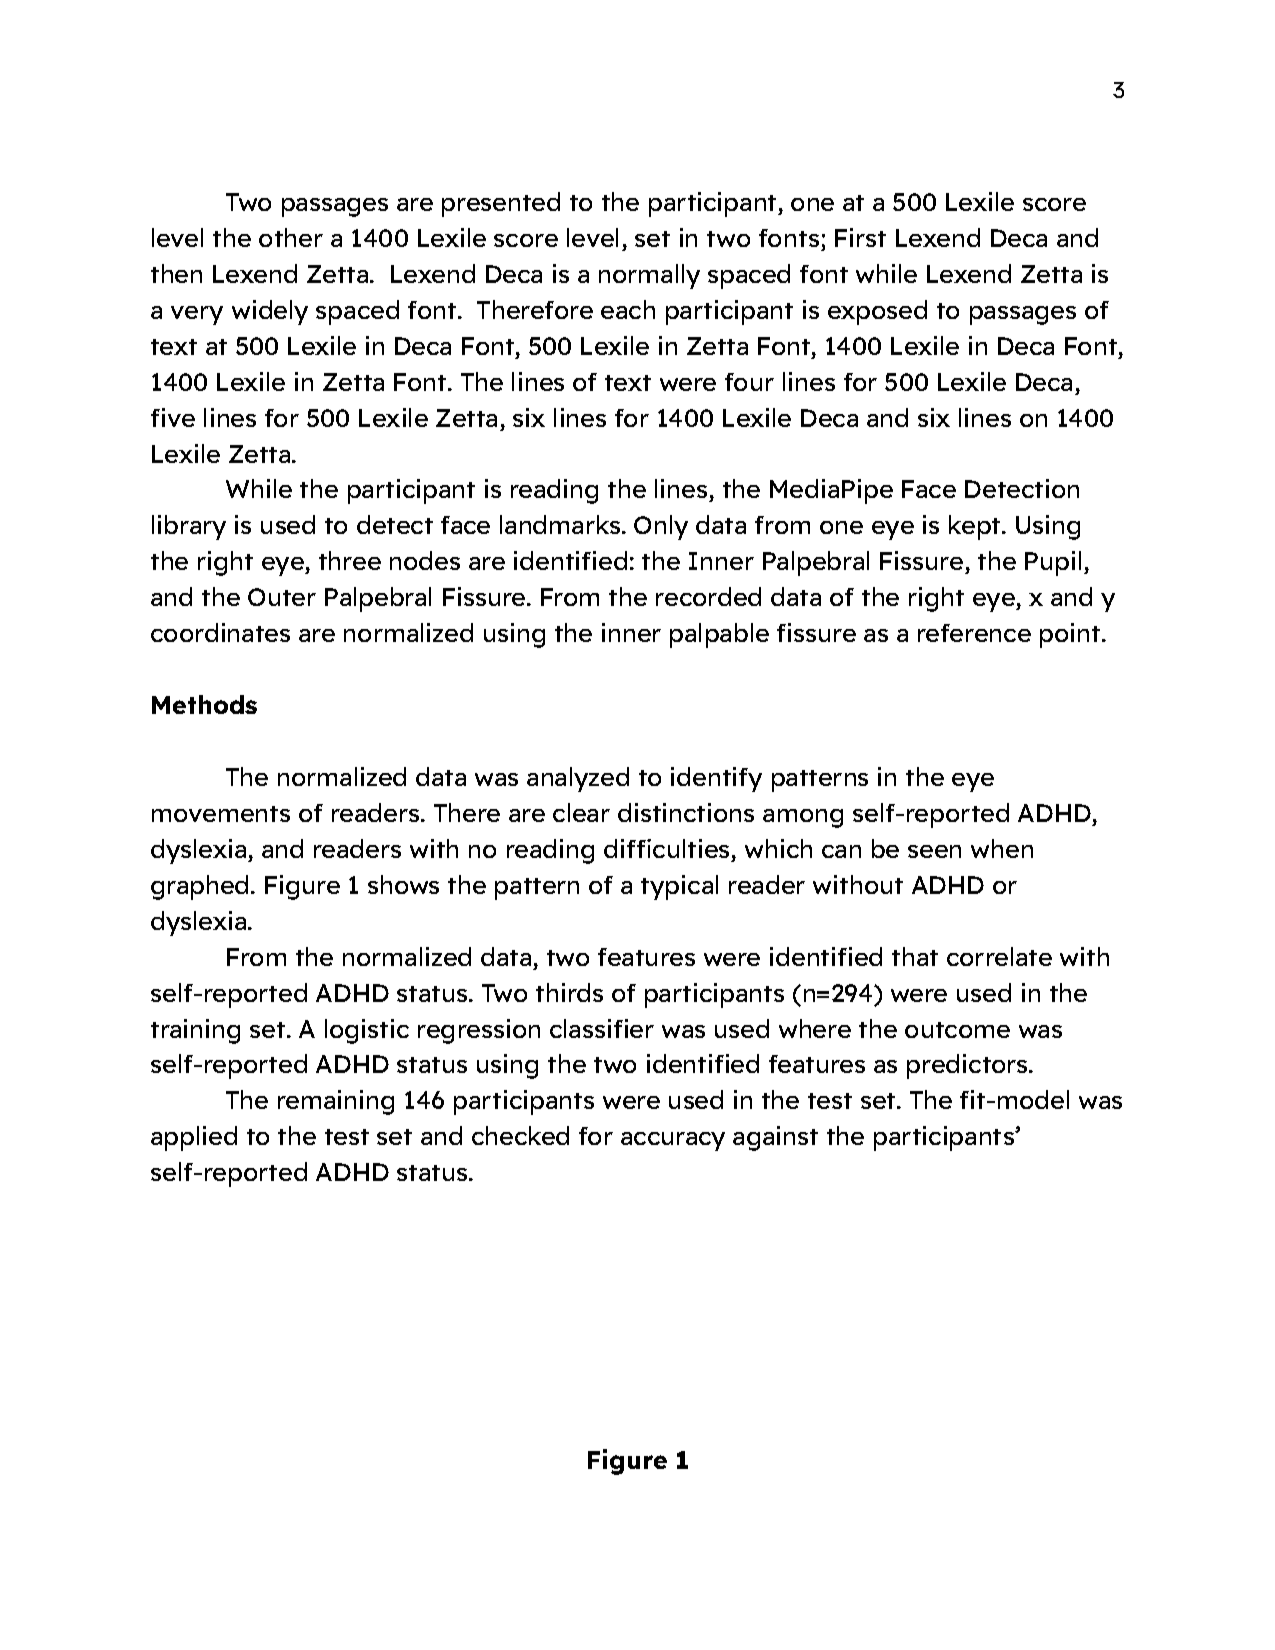 Image resolution: width=1275 pixels, height=1650 pixels. What do you see at coordinates (649, 276) in the image?
I see `normally` at bounding box center [649, 276].
